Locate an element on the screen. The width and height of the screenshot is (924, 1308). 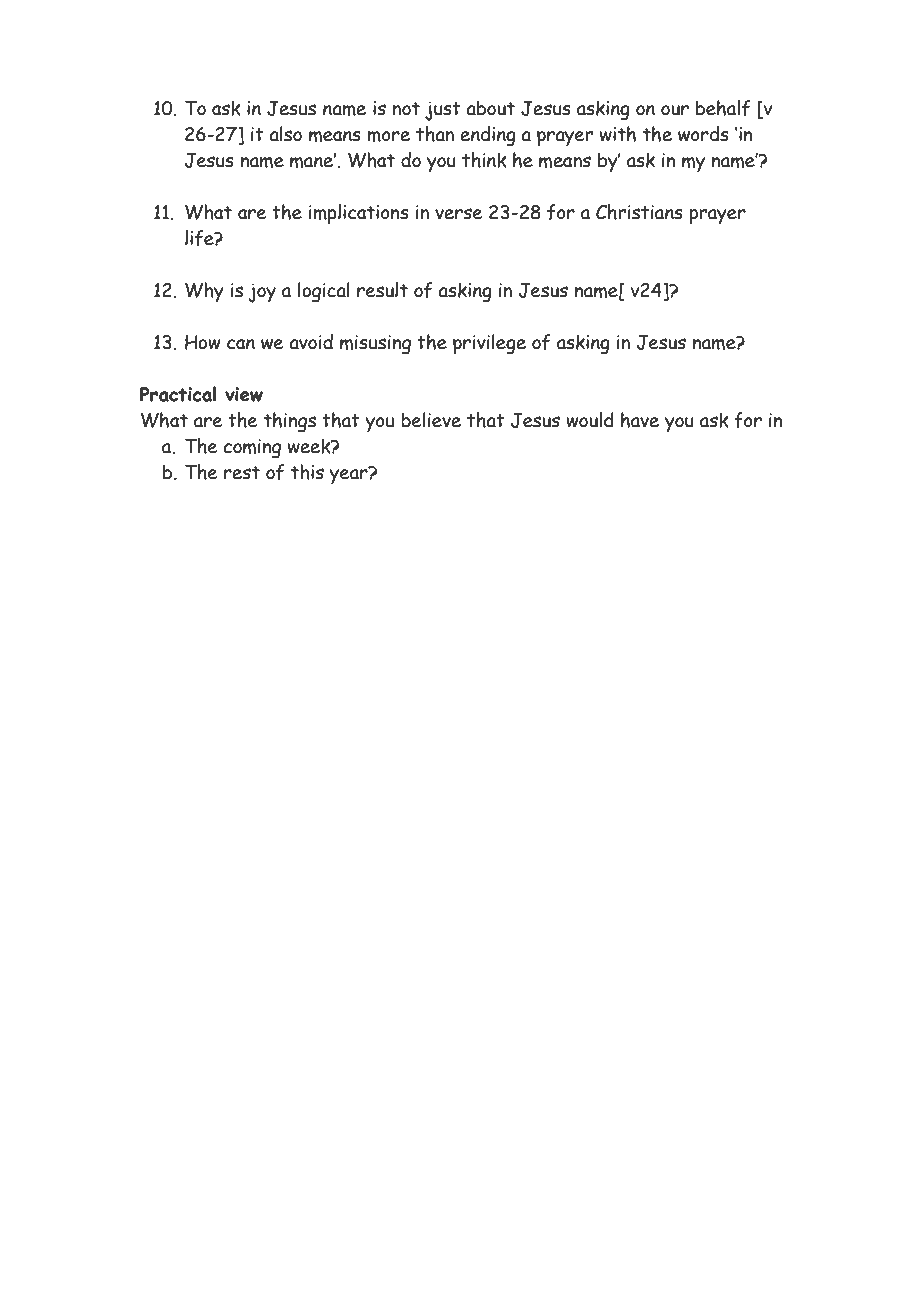
implications is located at coordinates (359, 214).
